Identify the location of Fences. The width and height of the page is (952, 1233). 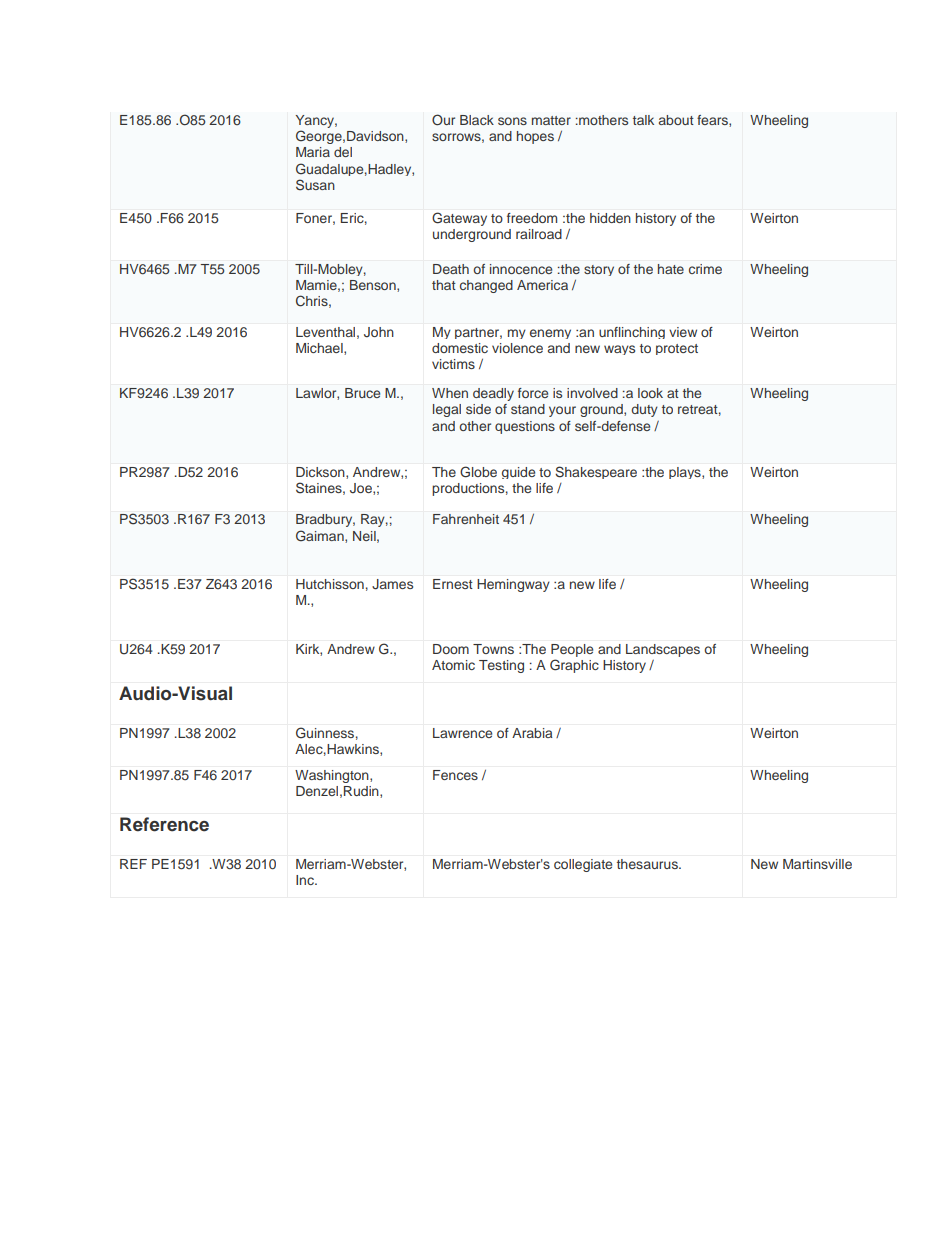
(455, 775).
